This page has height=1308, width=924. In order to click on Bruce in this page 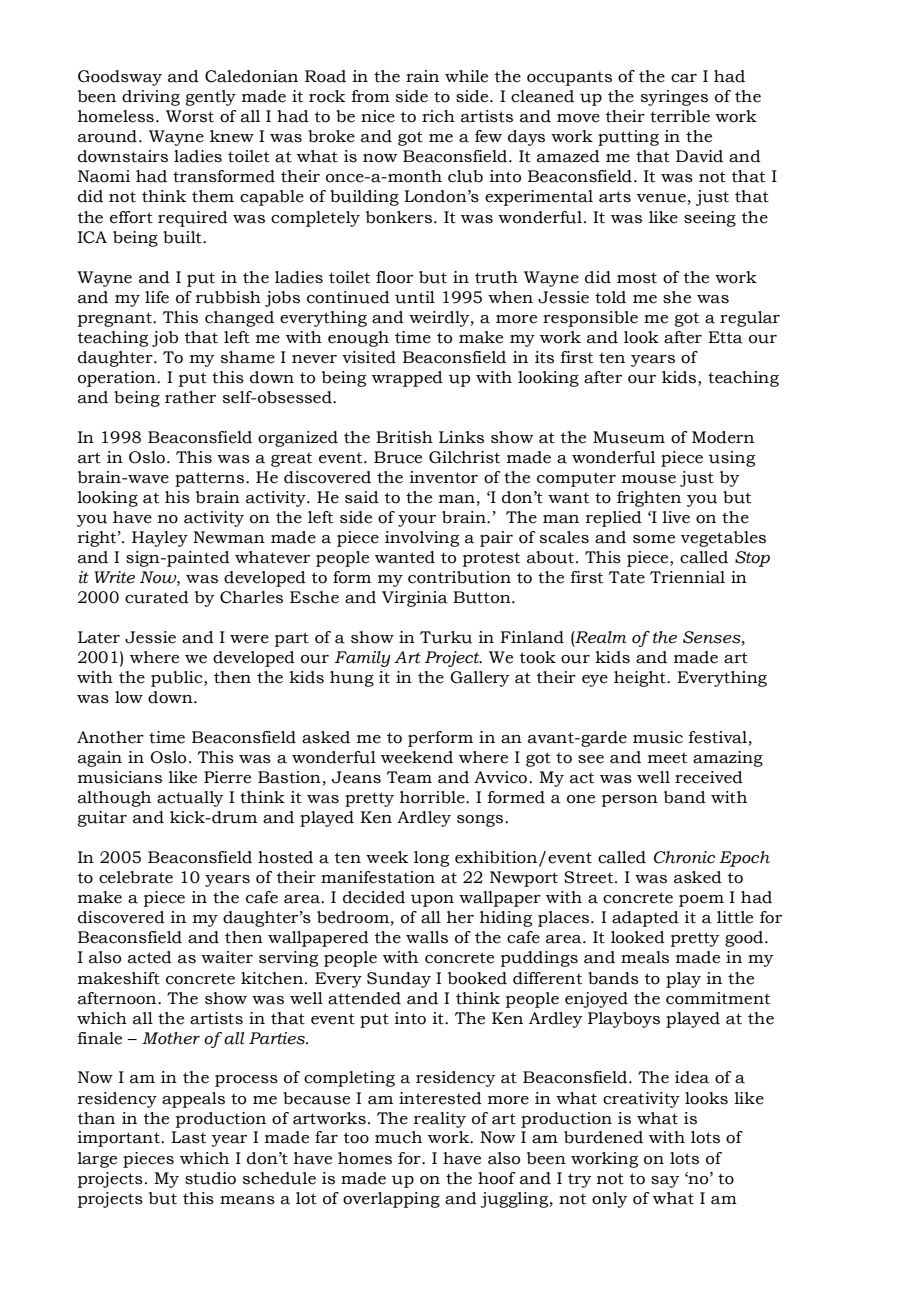, I will do `click(398, 457)`.
